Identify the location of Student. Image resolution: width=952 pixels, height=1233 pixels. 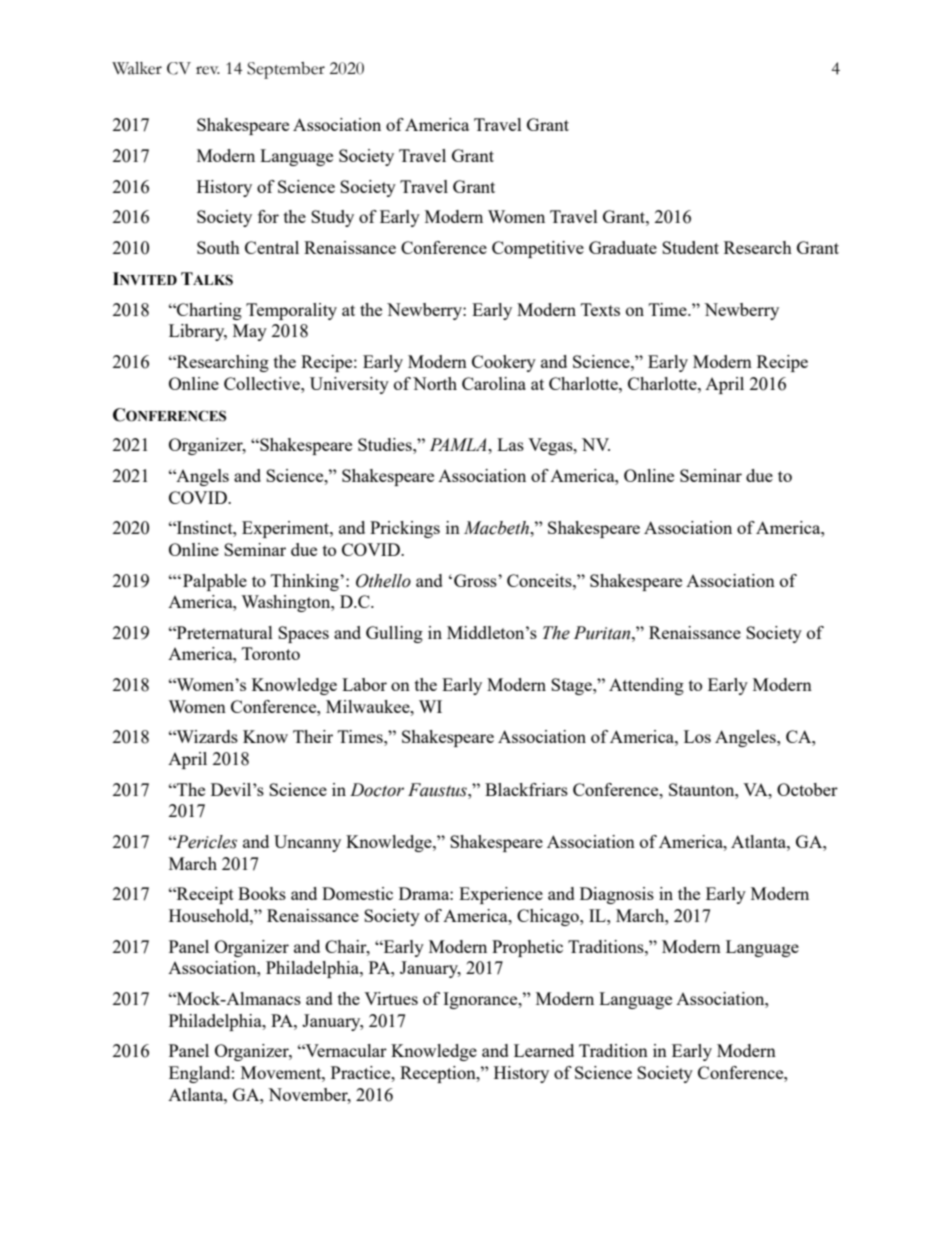
(690, 247).
